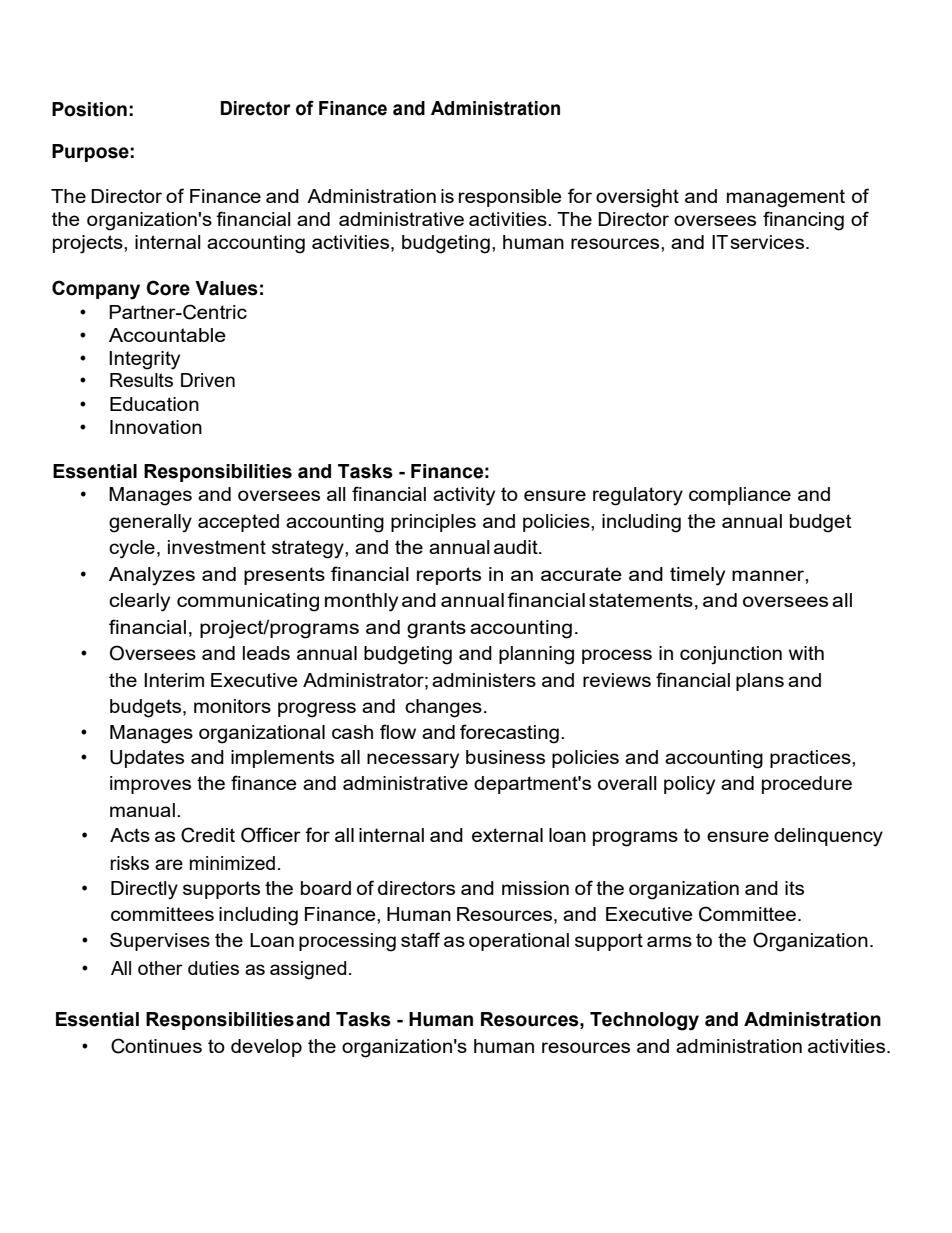  Describe the element at coordinates (156, 1046) in the screenshot. I see `Continues` at that location.
